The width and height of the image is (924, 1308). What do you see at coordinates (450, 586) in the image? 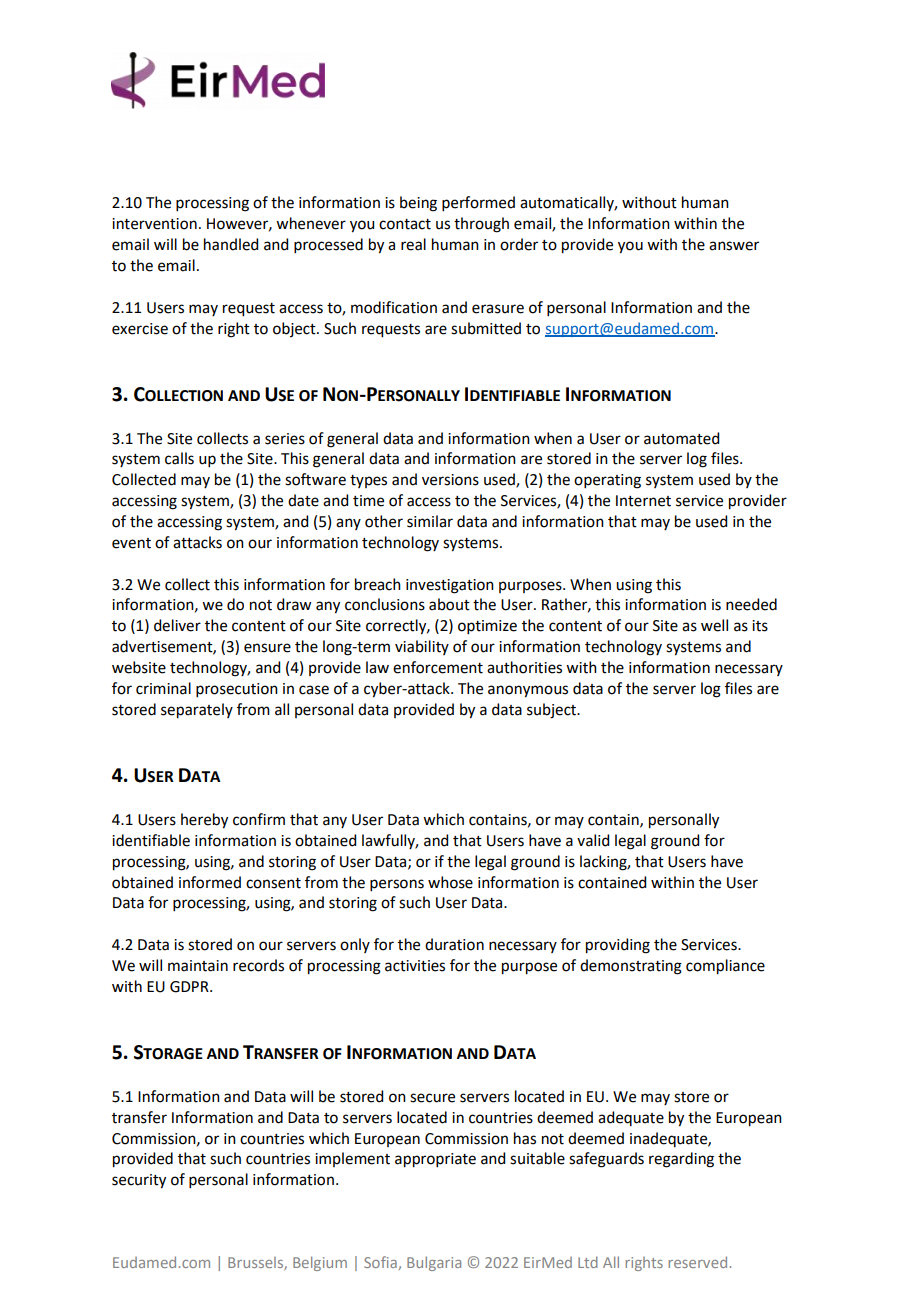
I see `investigation` at bounding box center [450, 586].
